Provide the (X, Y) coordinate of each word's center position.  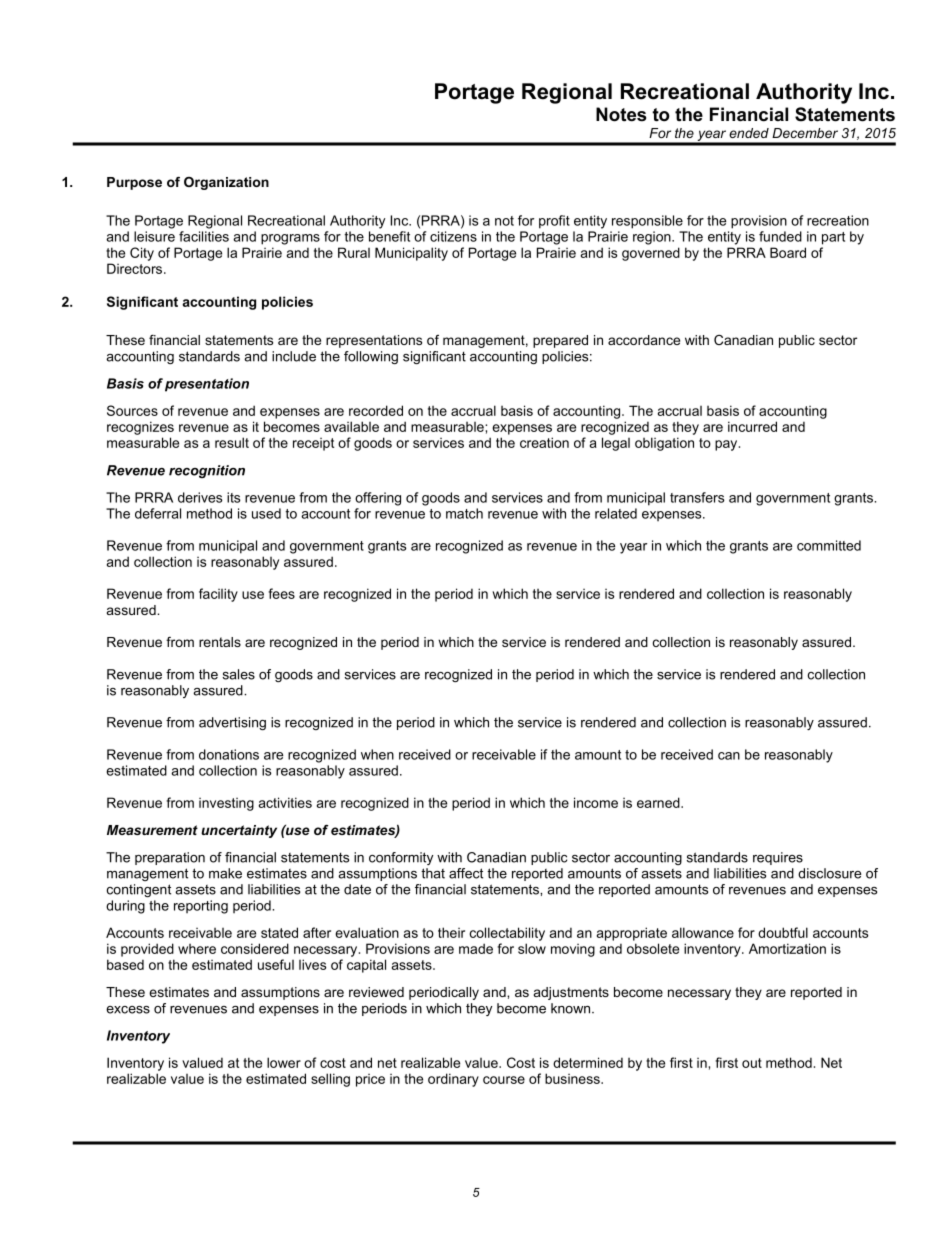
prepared (560, 341)
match (464, 513)
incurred (752, 426)
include (294, 356)
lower (284, 1062)
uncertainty (239, 831)
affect (466, 873)
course (504, 1080)
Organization (226, 183)
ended (749, 133)
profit (554, 222)
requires (778, 858)
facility (218, 595)
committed (829, 545)
